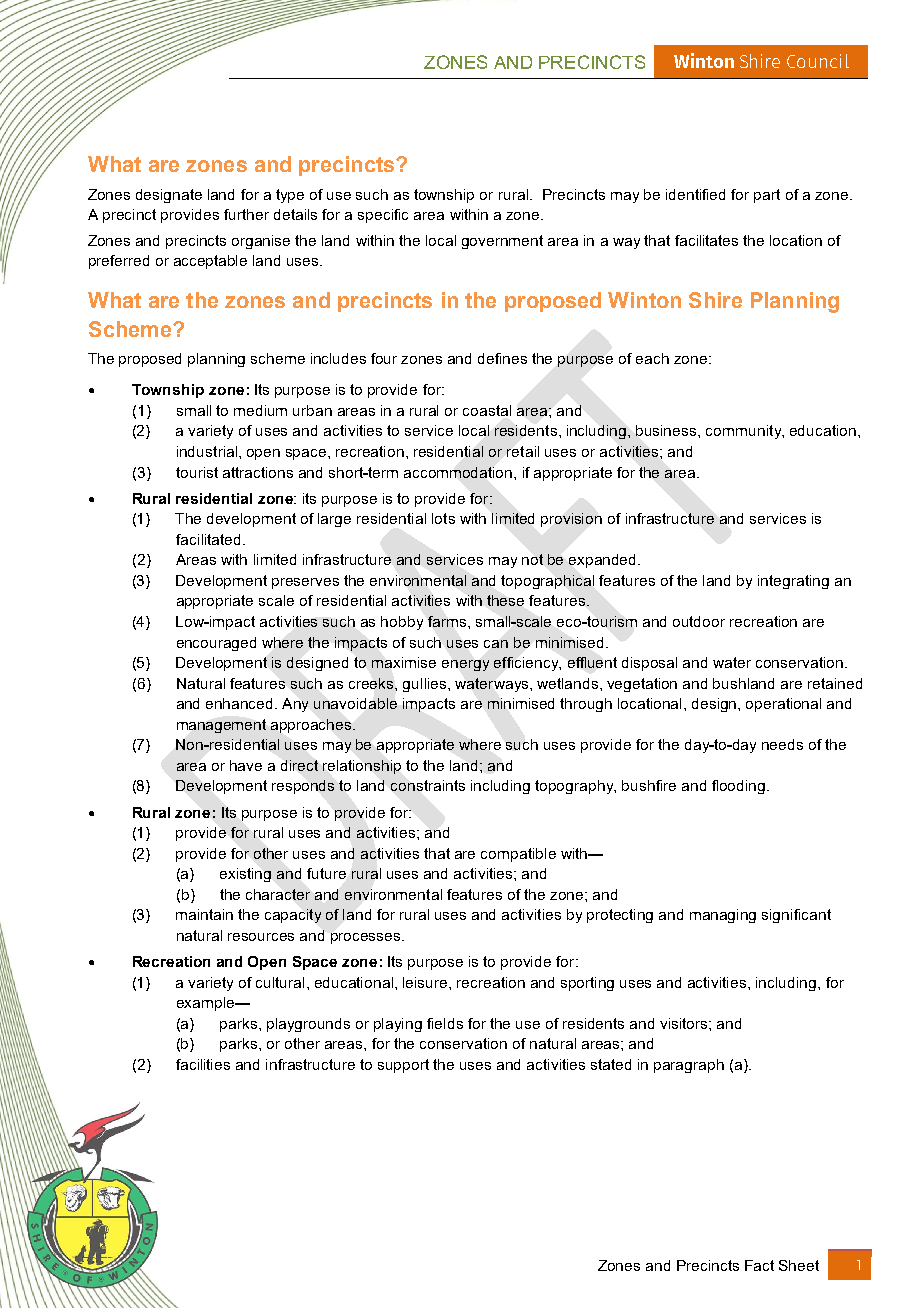 Image resolution: width=924 pixels, height=1308 pixels. I want to click on type, so click(290, 196).
